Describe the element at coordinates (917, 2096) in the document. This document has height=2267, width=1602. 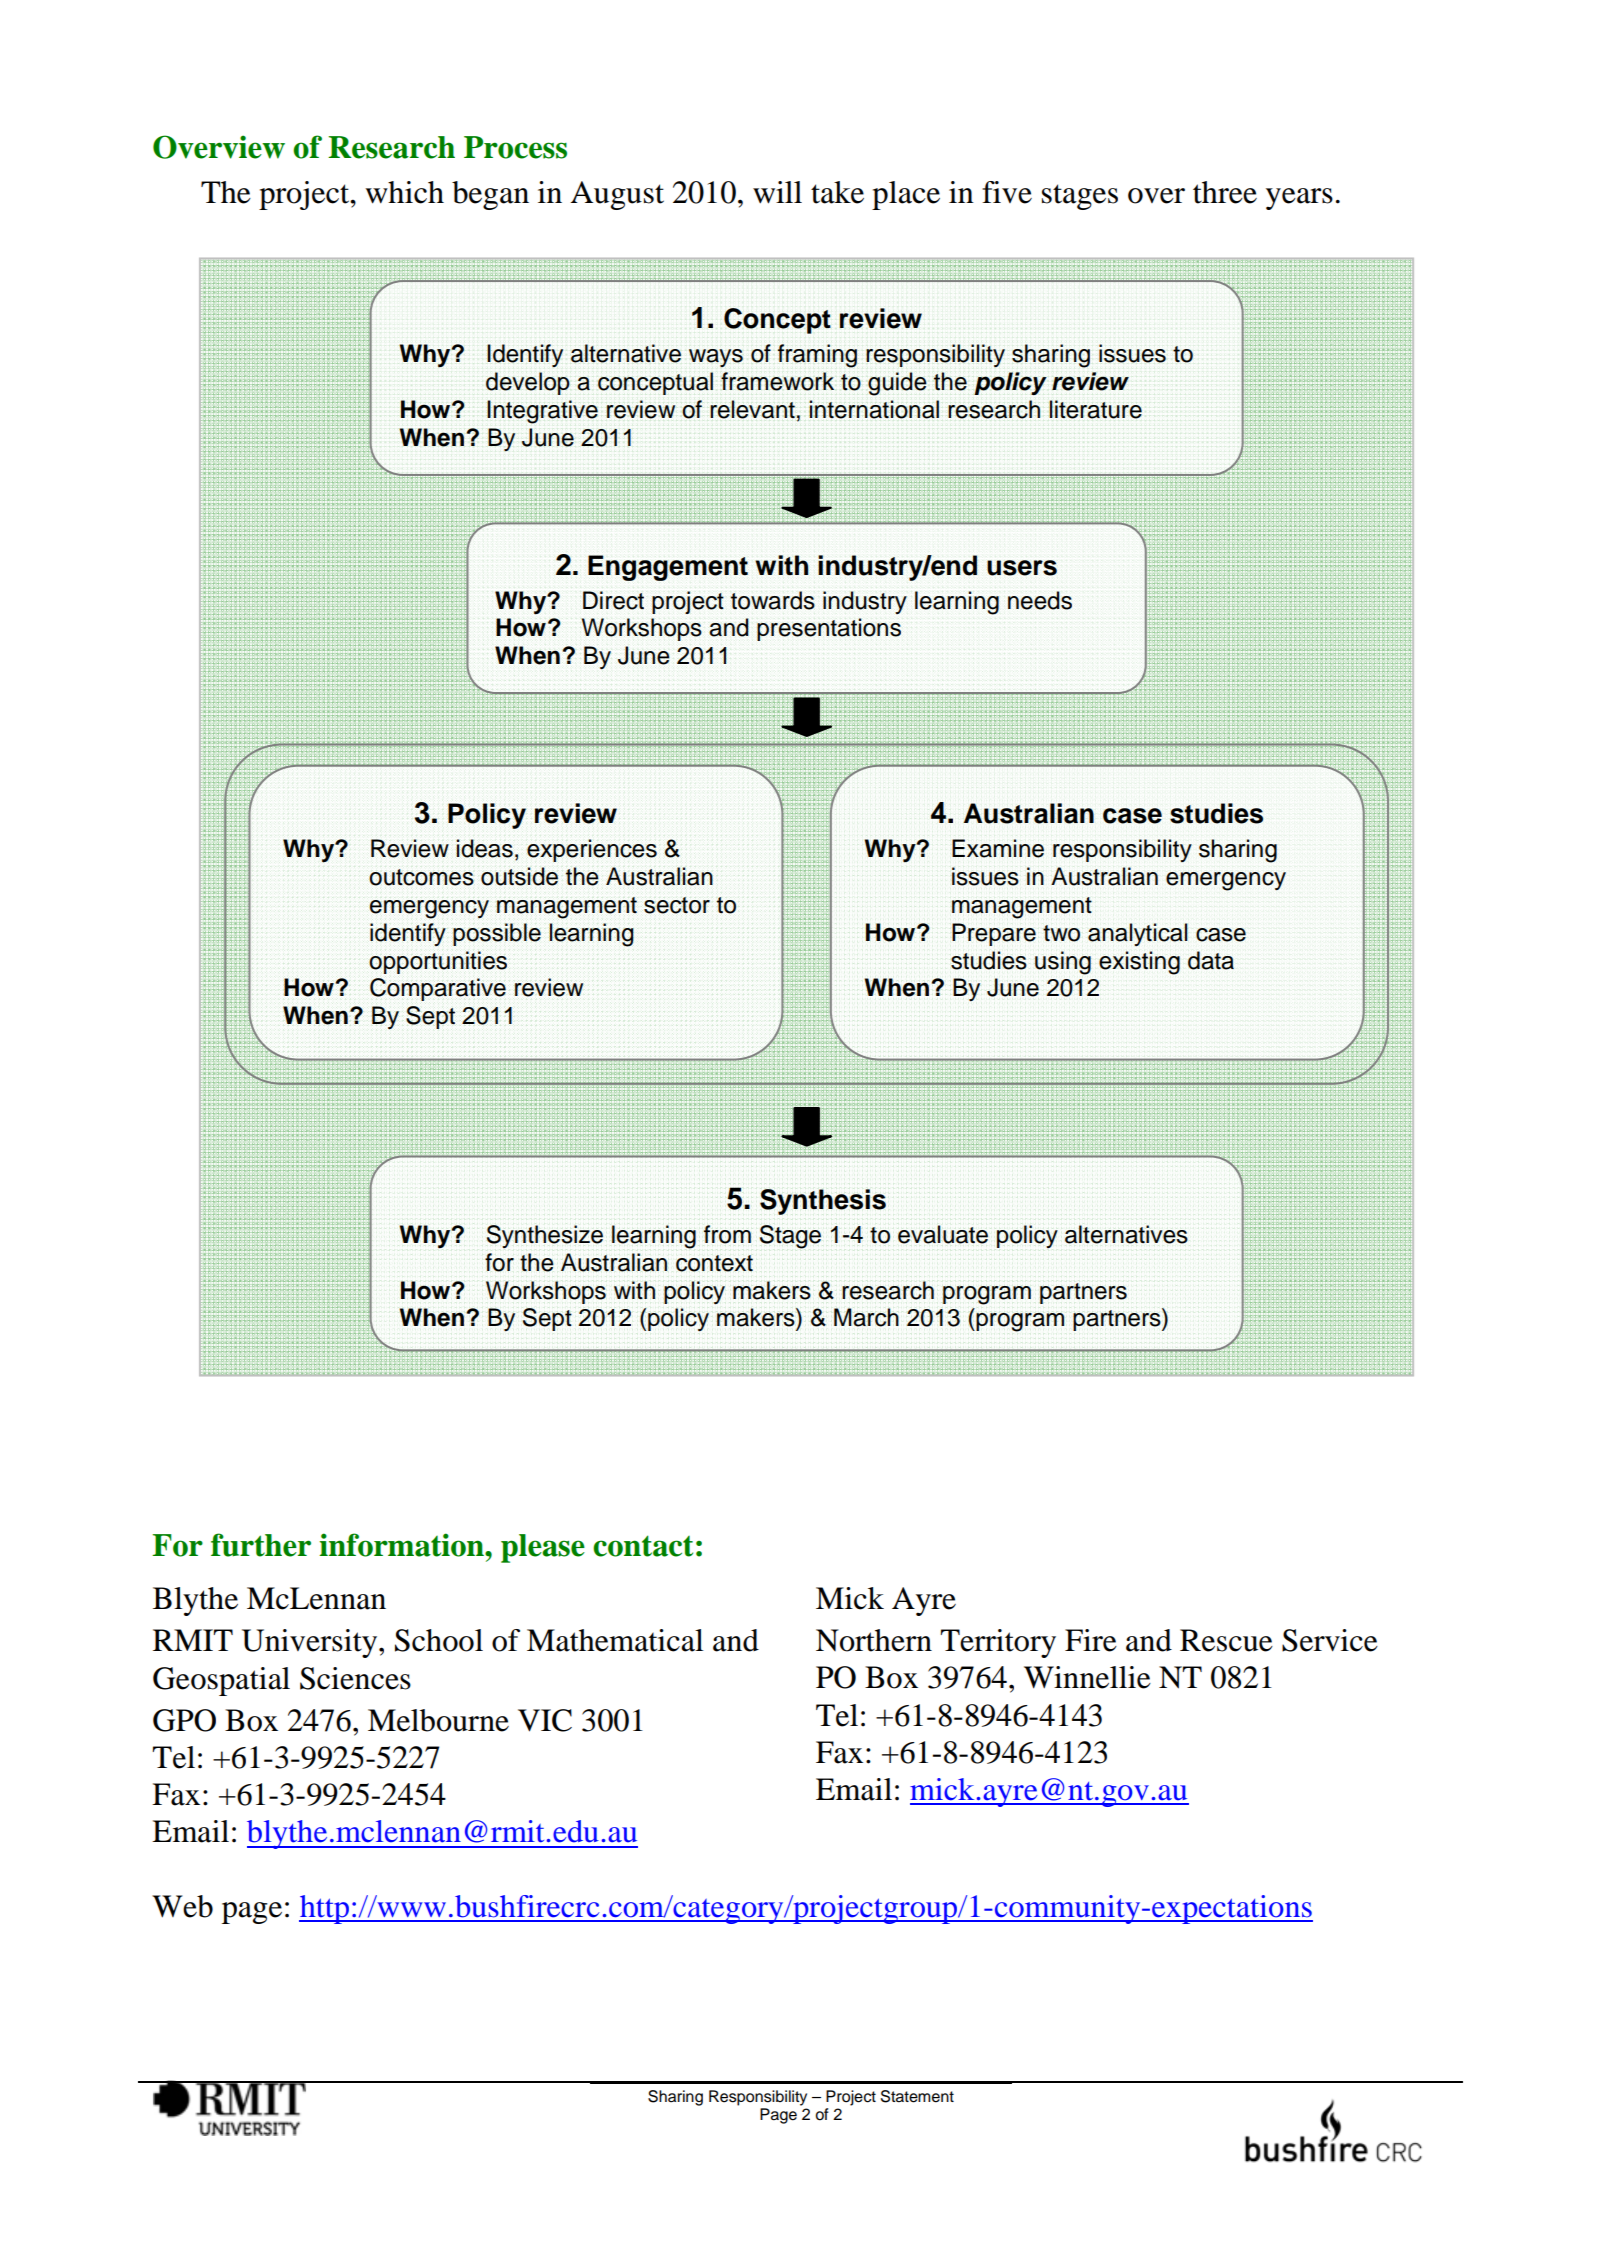
I see `Statement` at that location.
